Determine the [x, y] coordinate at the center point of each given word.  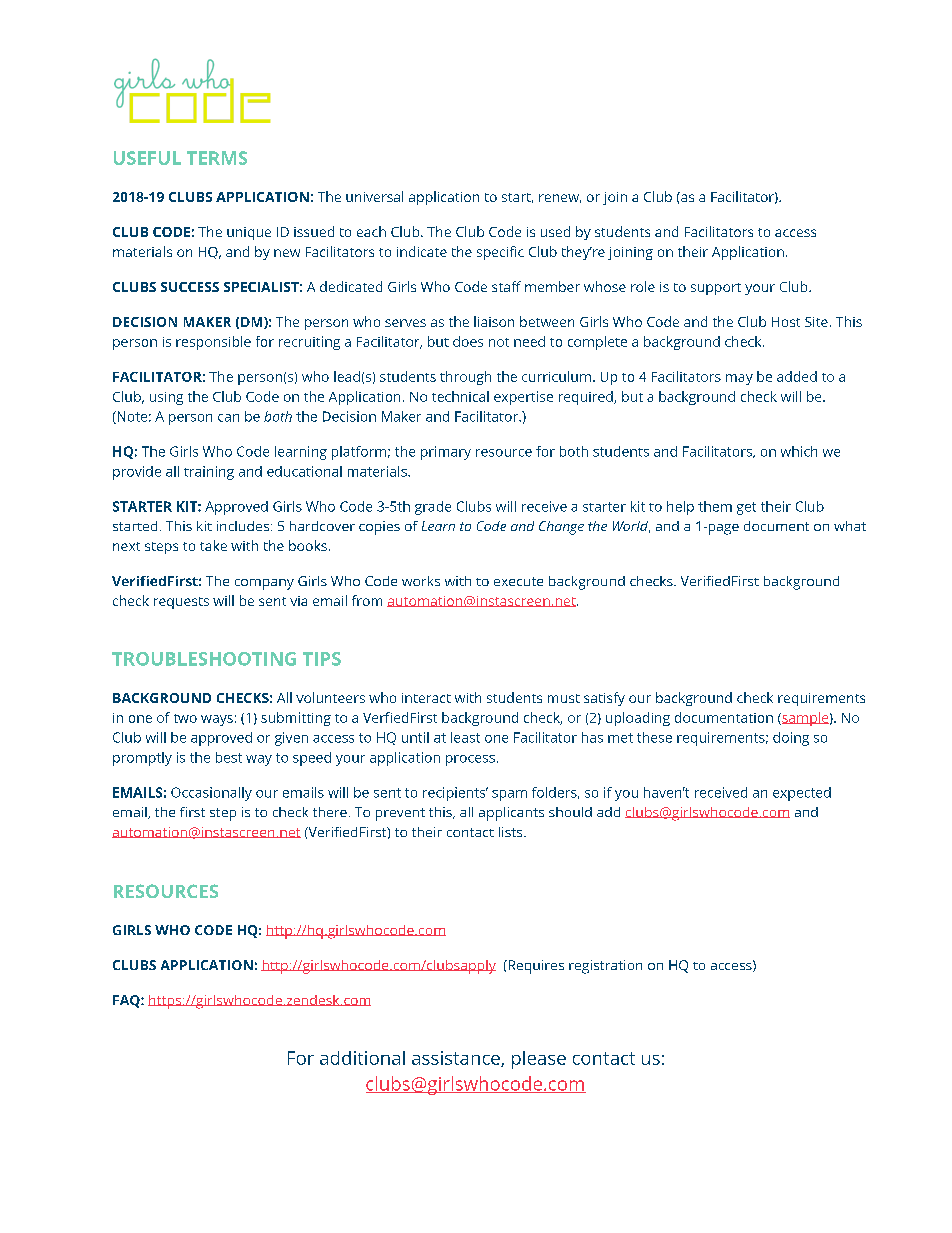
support [716, 289]
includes [243, 526]
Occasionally [211, 794]
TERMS [217, 158]
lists [512, 832]
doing [791, 739]
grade [433, 508]
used [555, 231]
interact [426, 698]
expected [802, 794]
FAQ [127, 1001]
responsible [213, 343]
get [746, 508]
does [468, 341]
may [739, 379]
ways [217, 720]
